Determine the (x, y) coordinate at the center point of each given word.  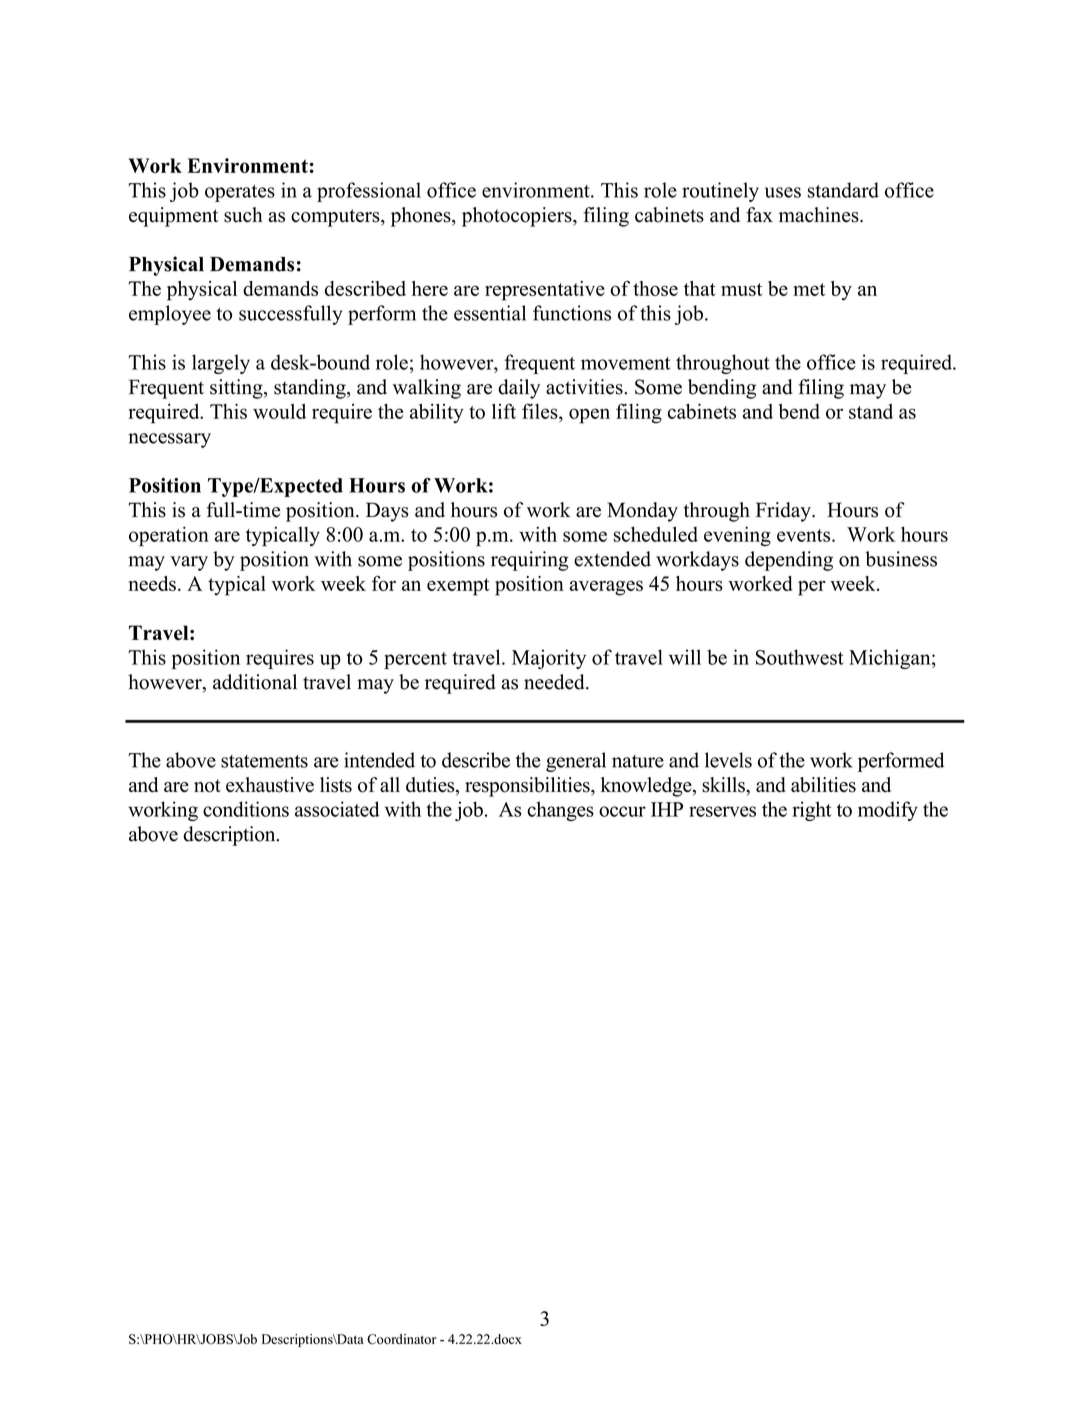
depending (789, 561)
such (243, 215)
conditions (246, 809)
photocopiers (518, 217)
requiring (529, 561)
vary (189, 563)
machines (820, 215)
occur (622, 811)
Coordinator (402, 1339)
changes (560, 811)
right (811, 811)
